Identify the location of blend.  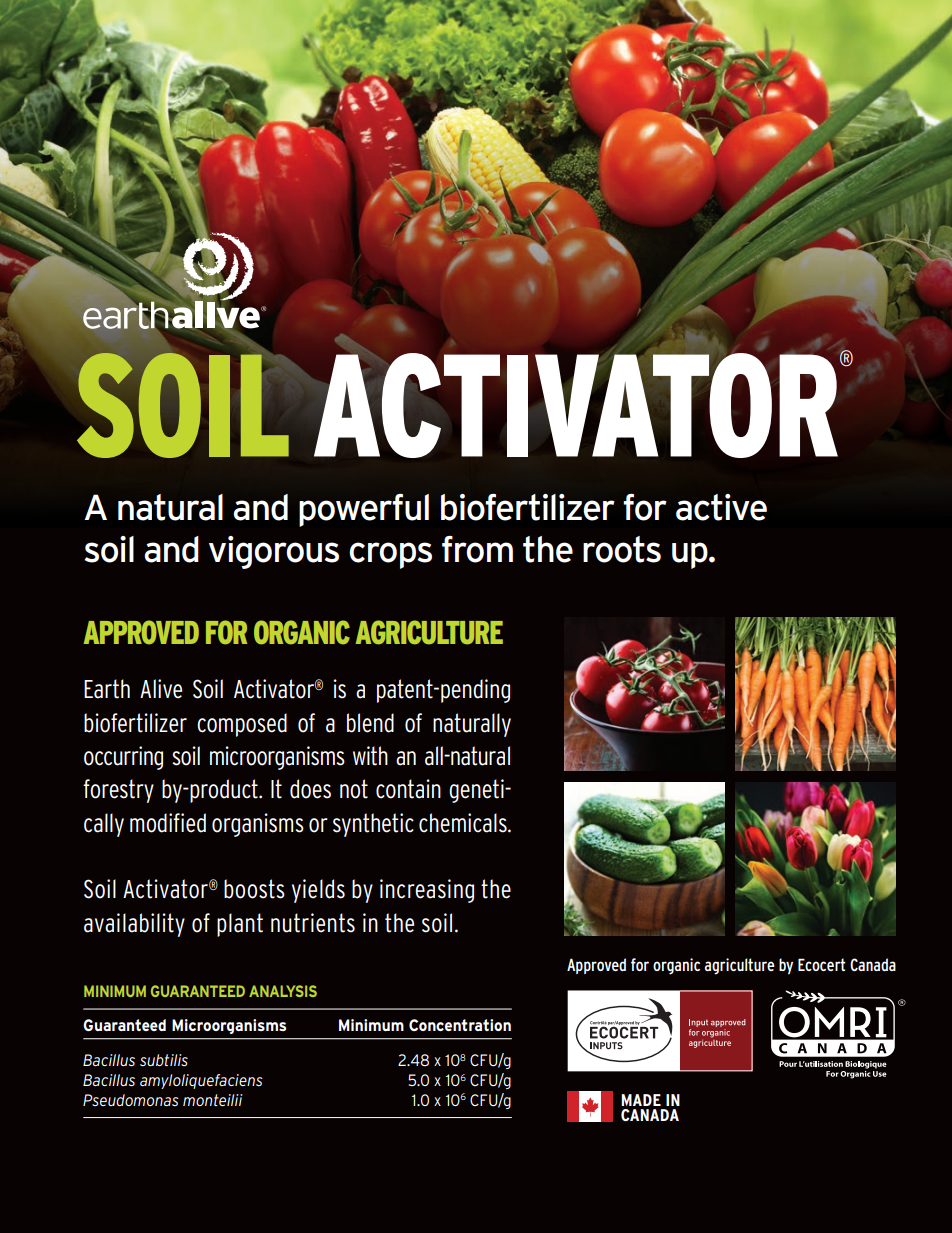
(370, 723).
